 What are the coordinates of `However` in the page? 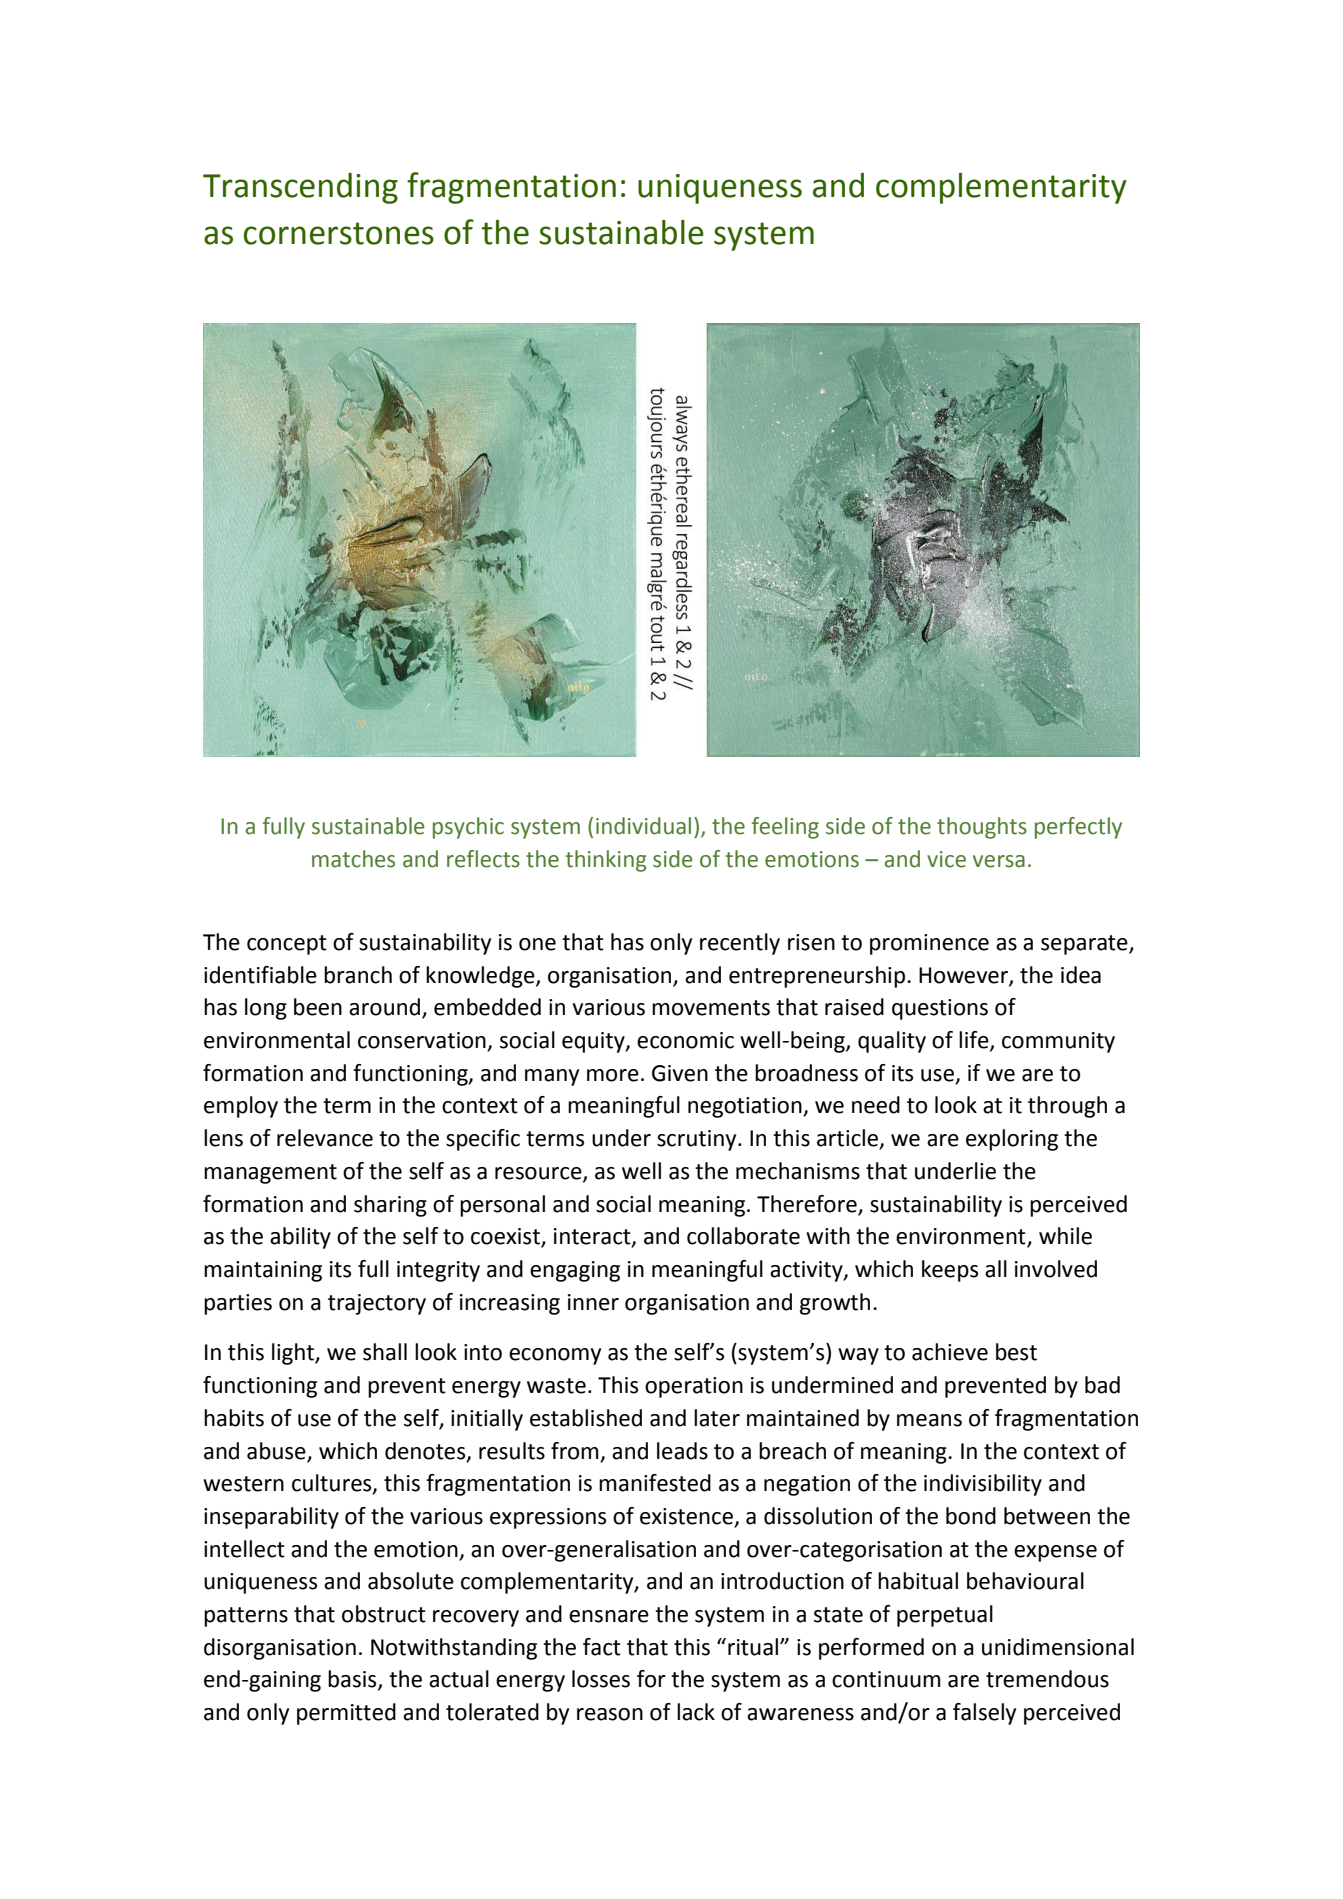 It's located at (964, 976).
